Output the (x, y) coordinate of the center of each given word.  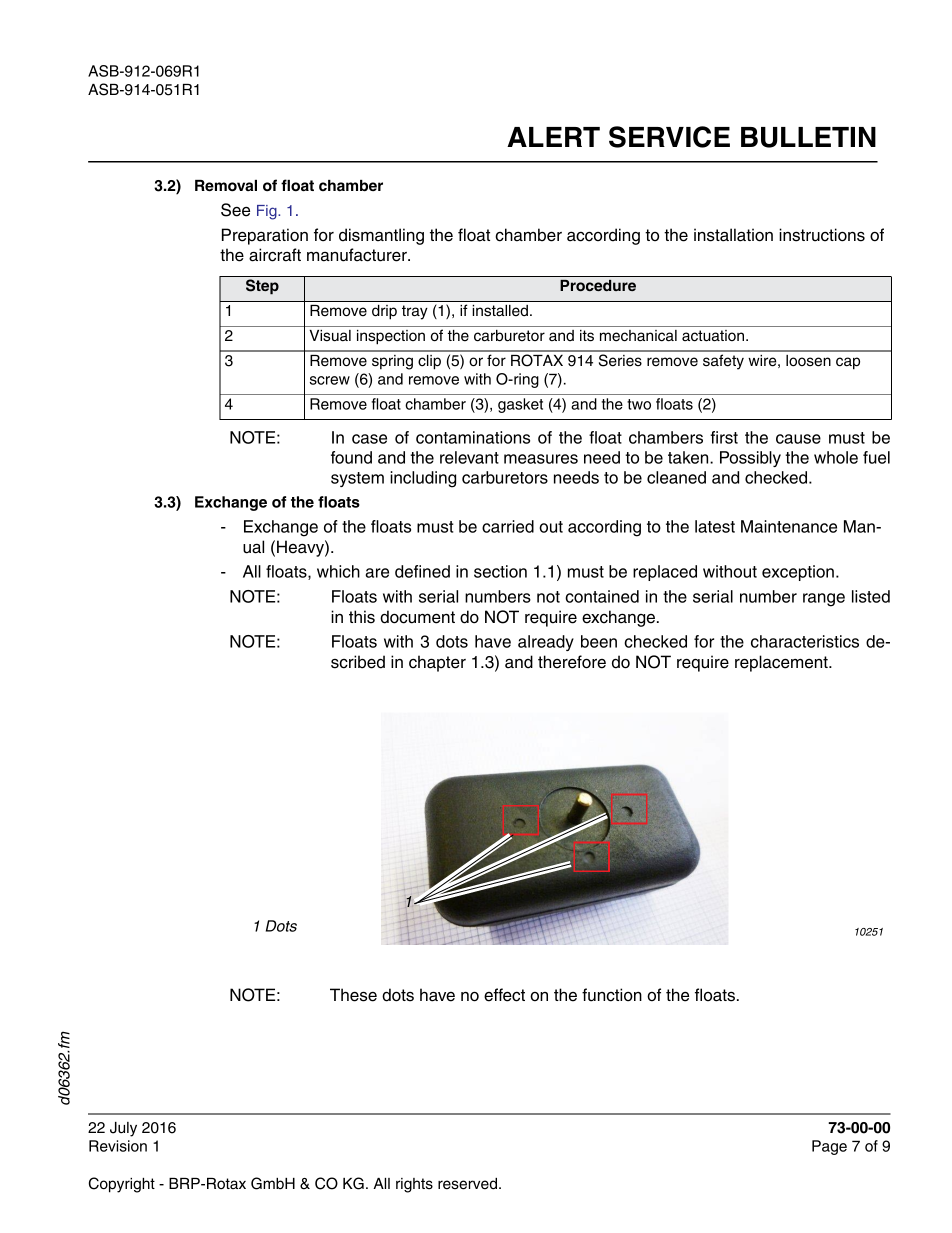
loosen (808, 361)
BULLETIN (808, 137)
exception (798, 573)
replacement (782, 663)
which (338, 571)
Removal (226, 186)
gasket (520, 405)
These (353, 995)
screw (330, 380)
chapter (437, 663)
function (612, 995)
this (362, 617)
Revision (118, 1146)
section (500, 571)
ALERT (553, 137)
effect (504, 995)
